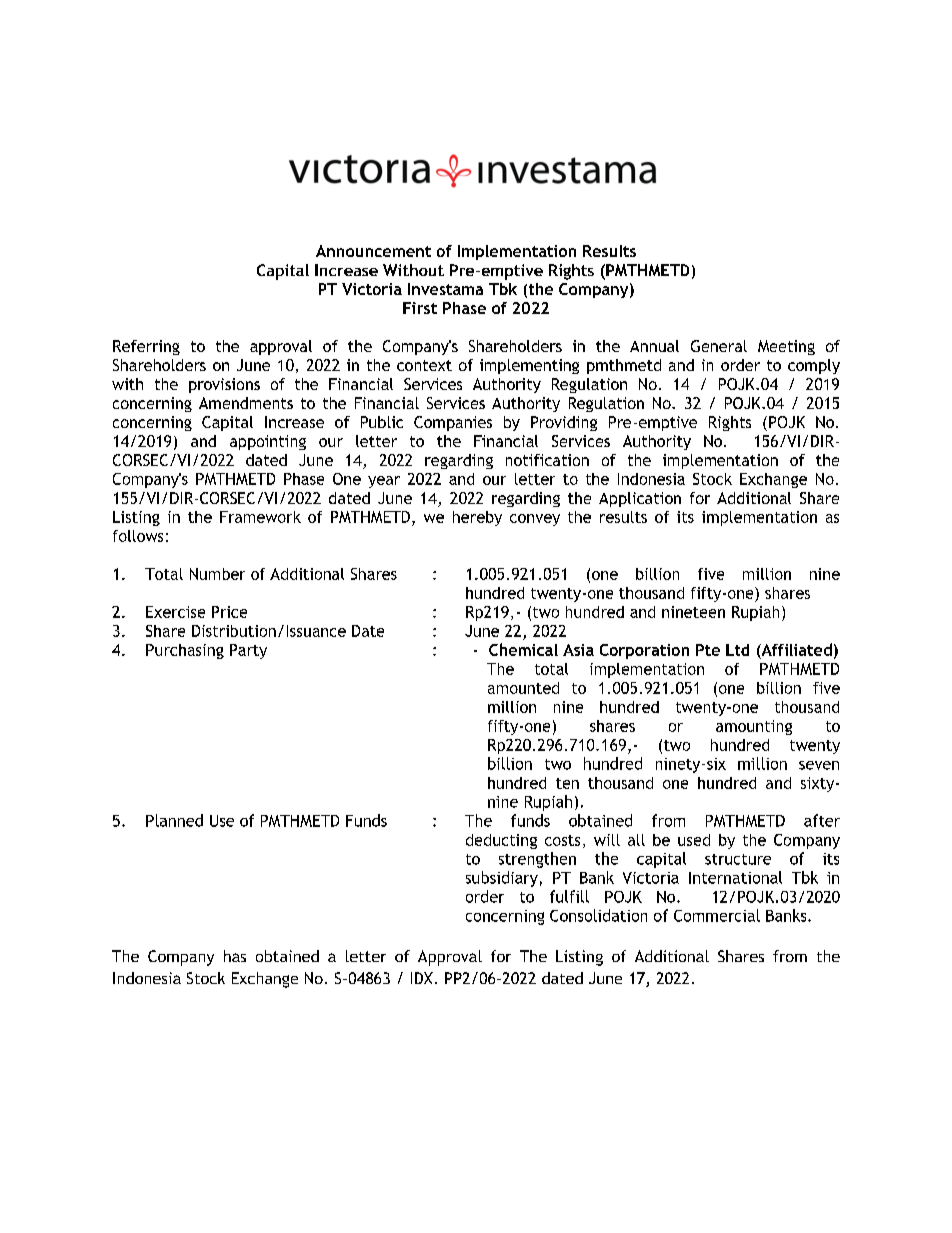  I want to click on IDX, so click(422, 978).
